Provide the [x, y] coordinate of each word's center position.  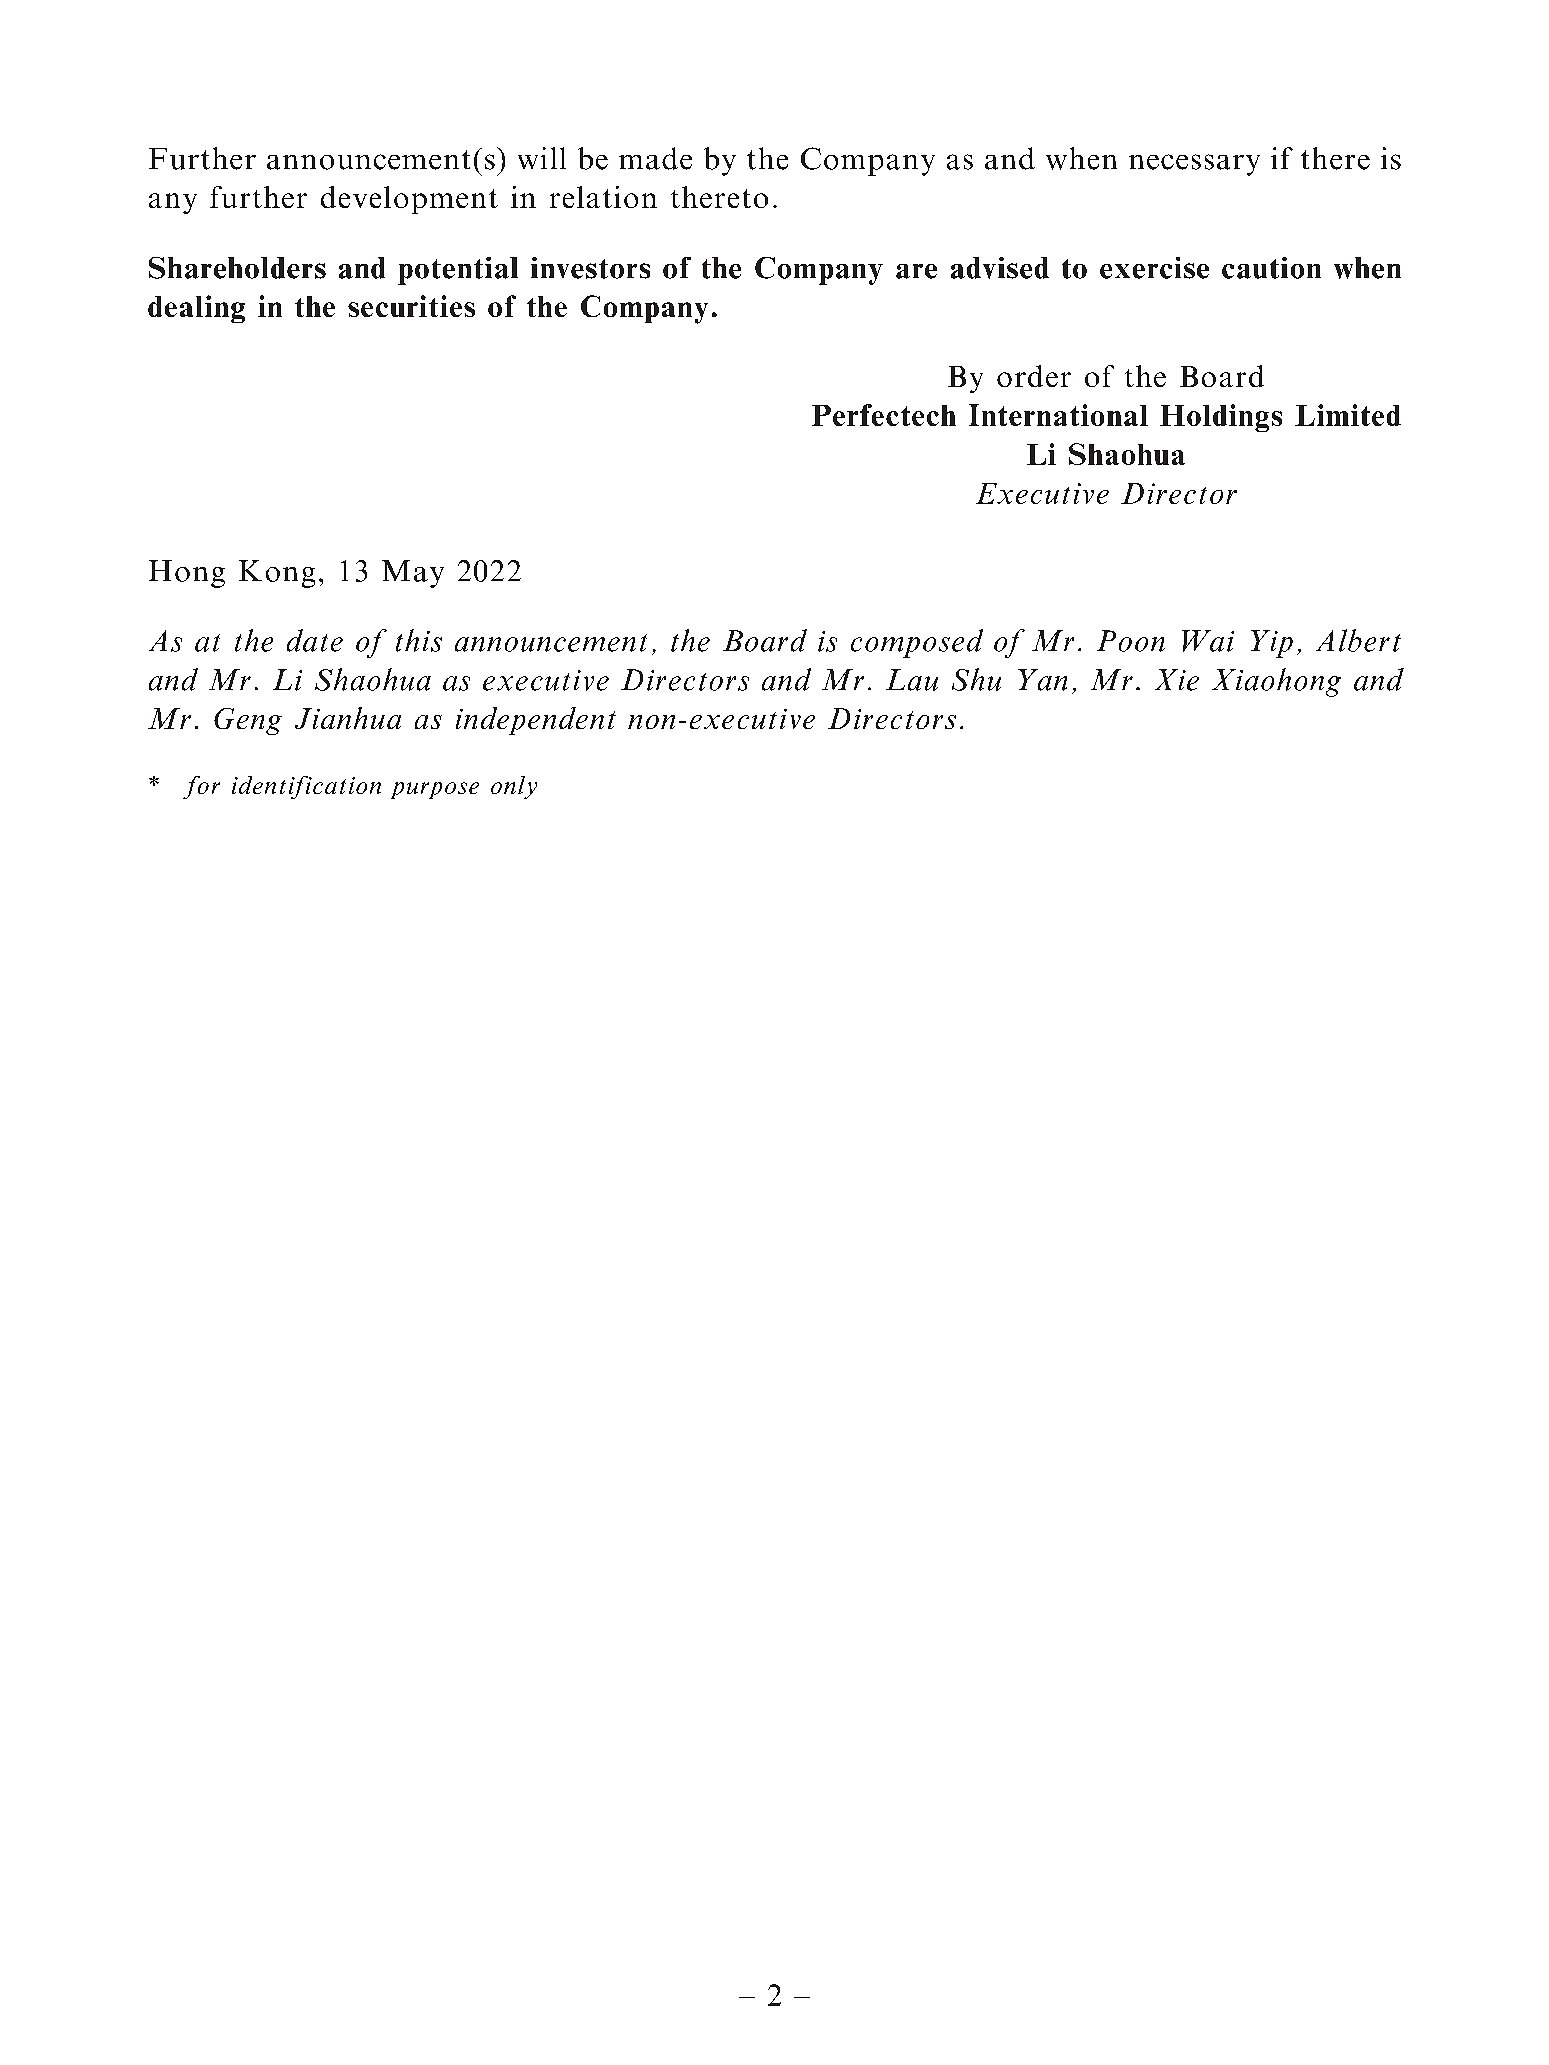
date [315, 640]
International [1058, 415]
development [409, 200]
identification [306, 787]
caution [1271, 268]
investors [590, 268]
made [655, 158]
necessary [1194, 165]
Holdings [1221, 418]
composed [917, 643]
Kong [277, 574]
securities [411, 306]
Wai [1208, 641]
